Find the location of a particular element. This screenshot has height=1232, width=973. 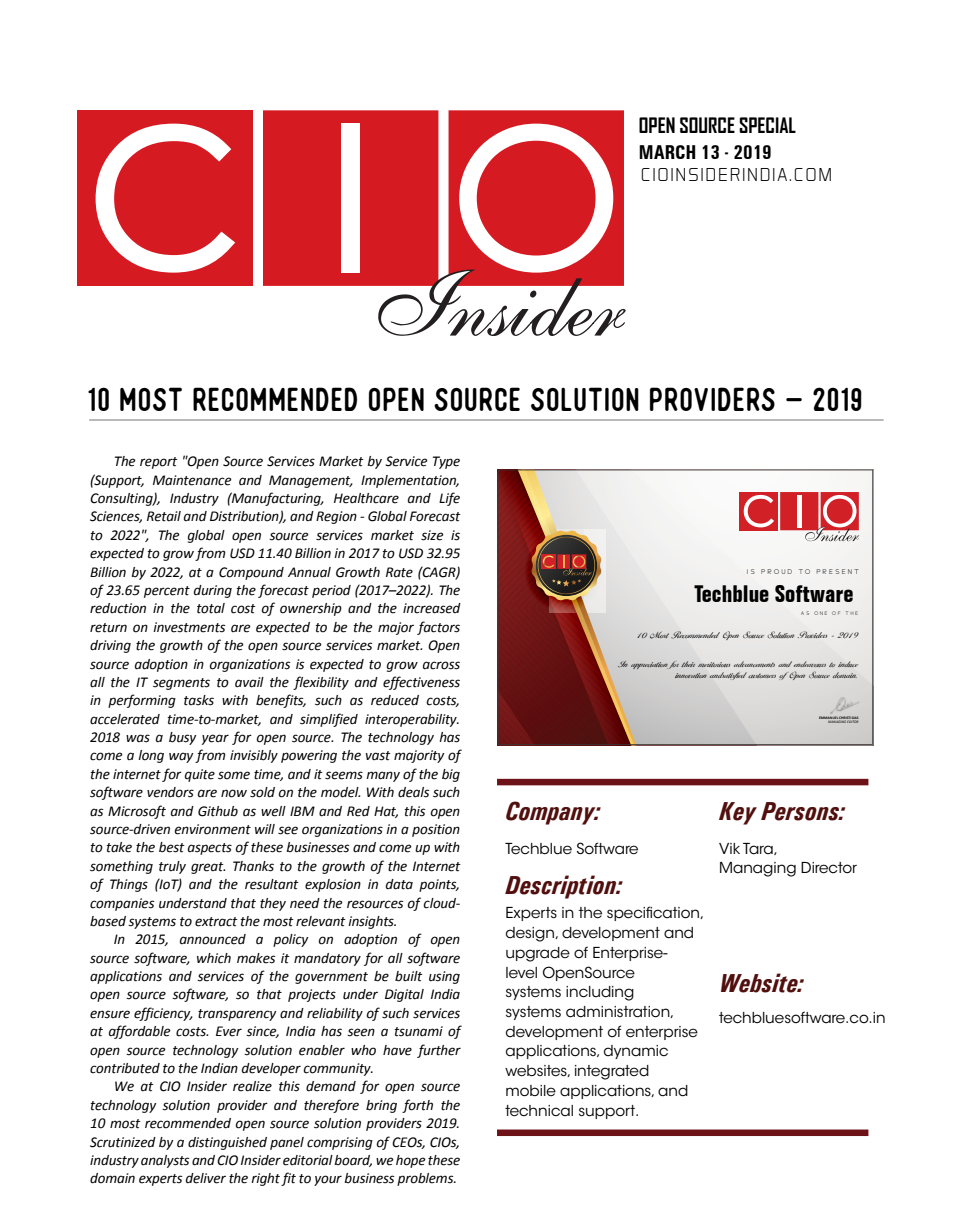

during is located at coordinates (213, 591).
